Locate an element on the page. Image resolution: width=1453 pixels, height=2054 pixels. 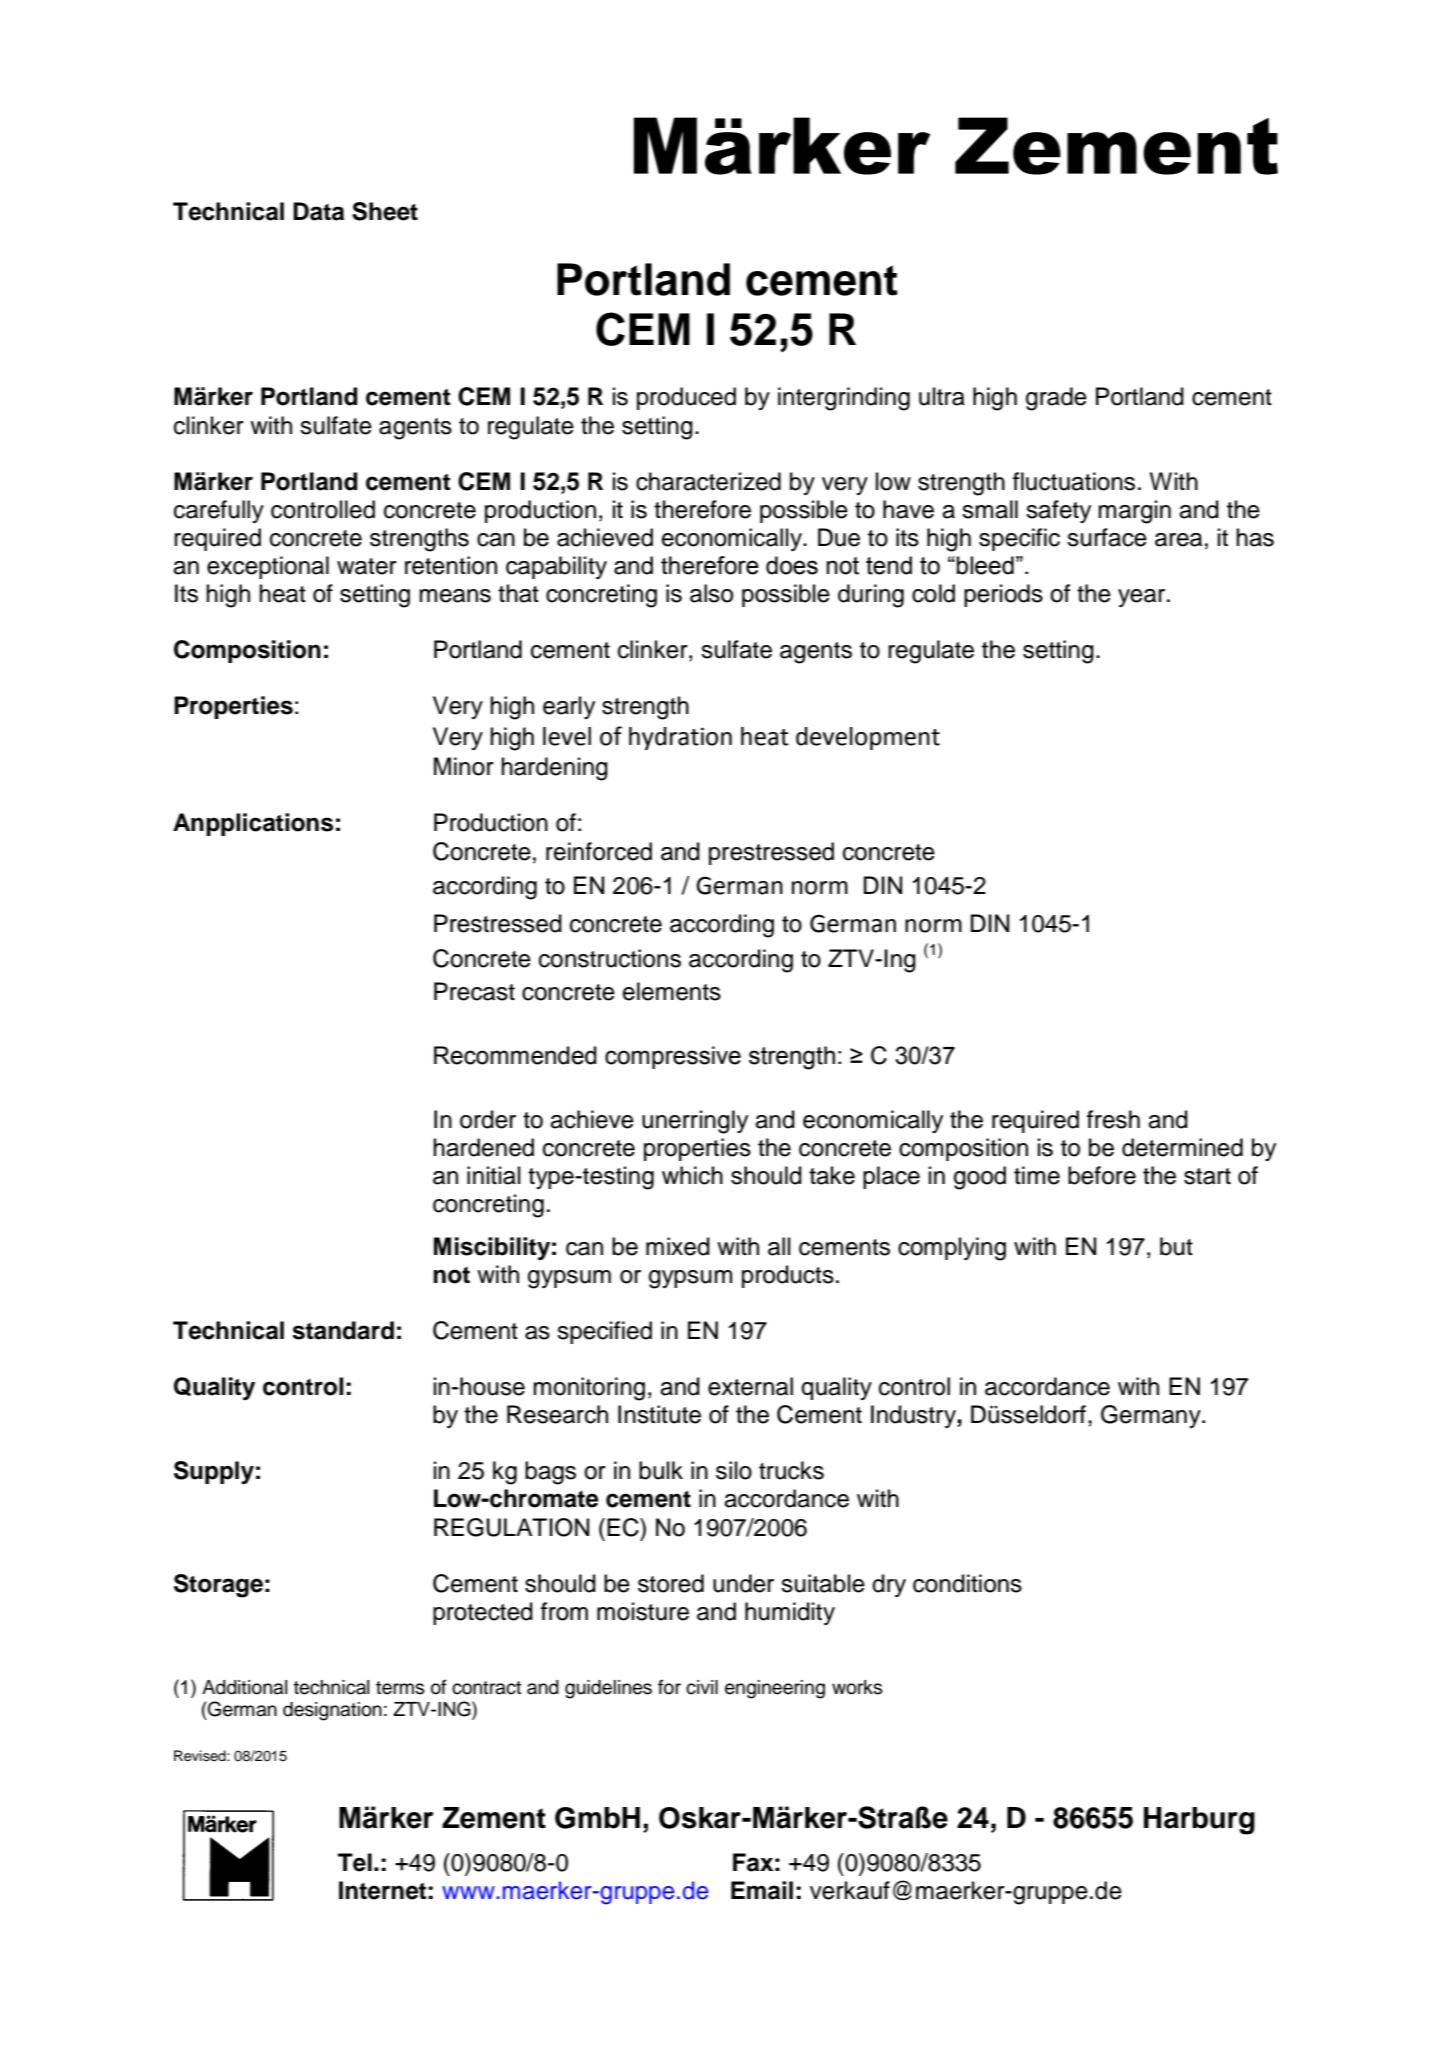
Minor is located at coordinates (464, 766).
